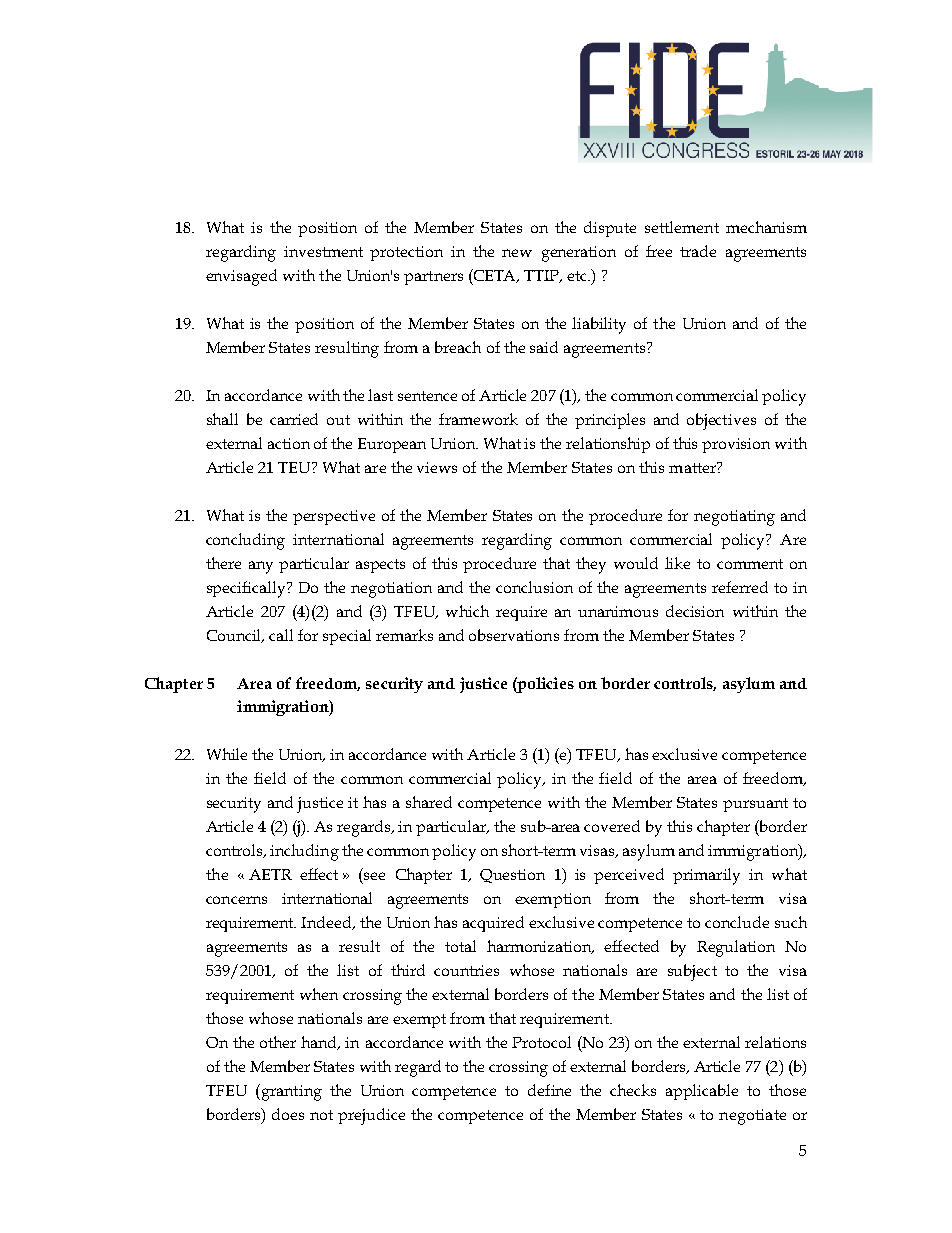  I want to click on framework, so click(478, 419).
